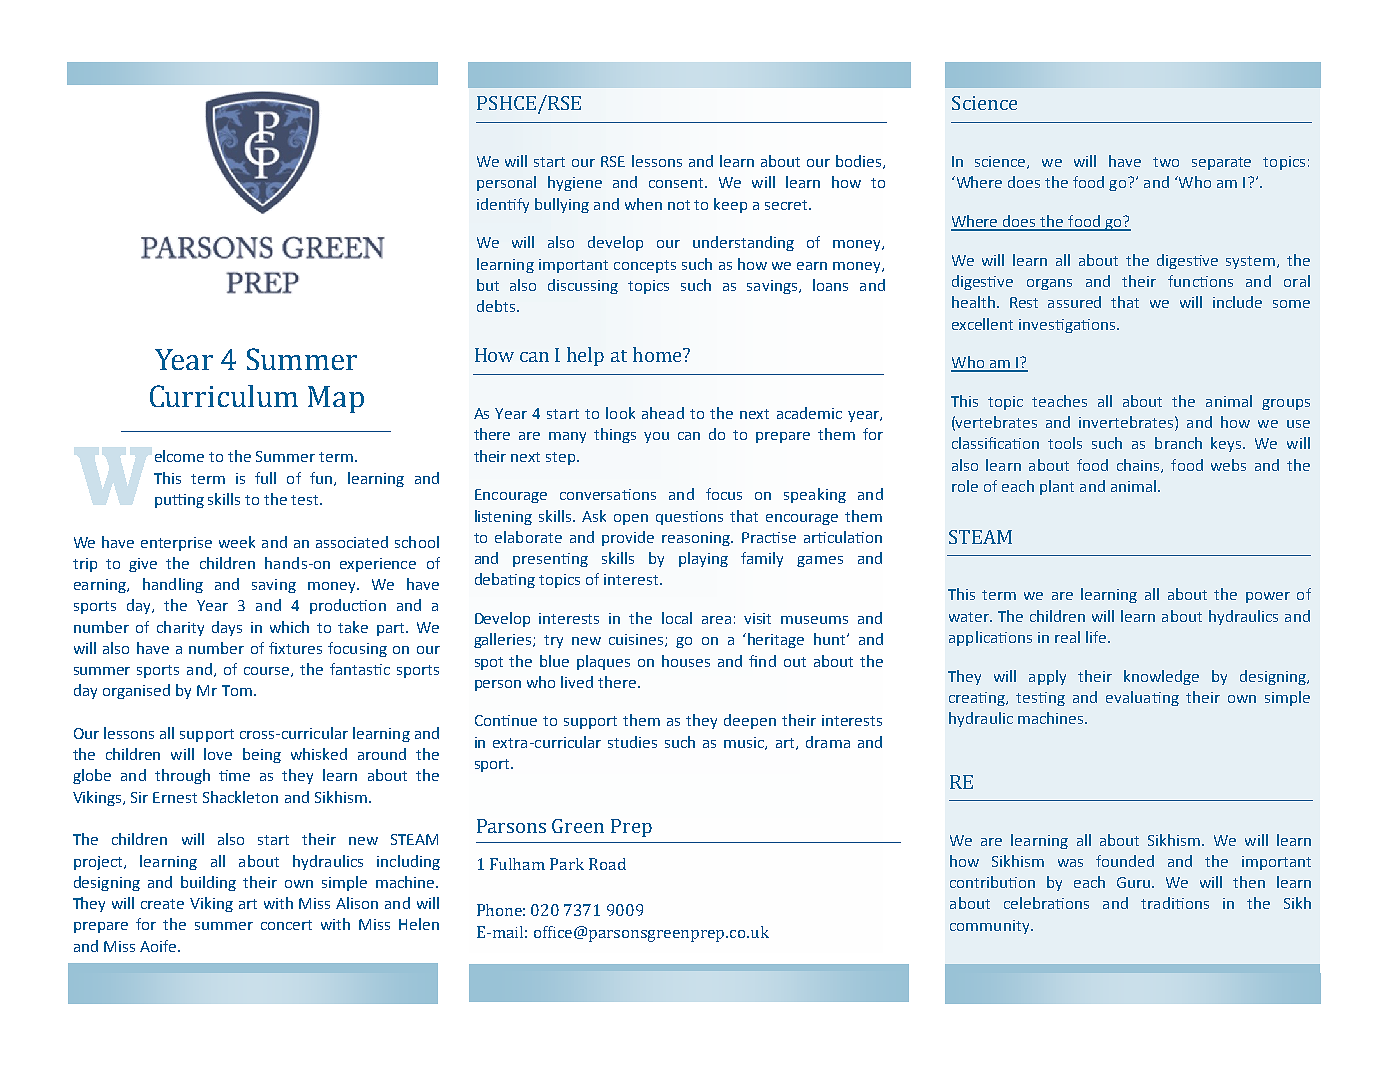 The height and width of the screenshot is (1066, 1379). Describe the element at coordinates (686, 661) in the screenshot. I see `houses` at that location.
